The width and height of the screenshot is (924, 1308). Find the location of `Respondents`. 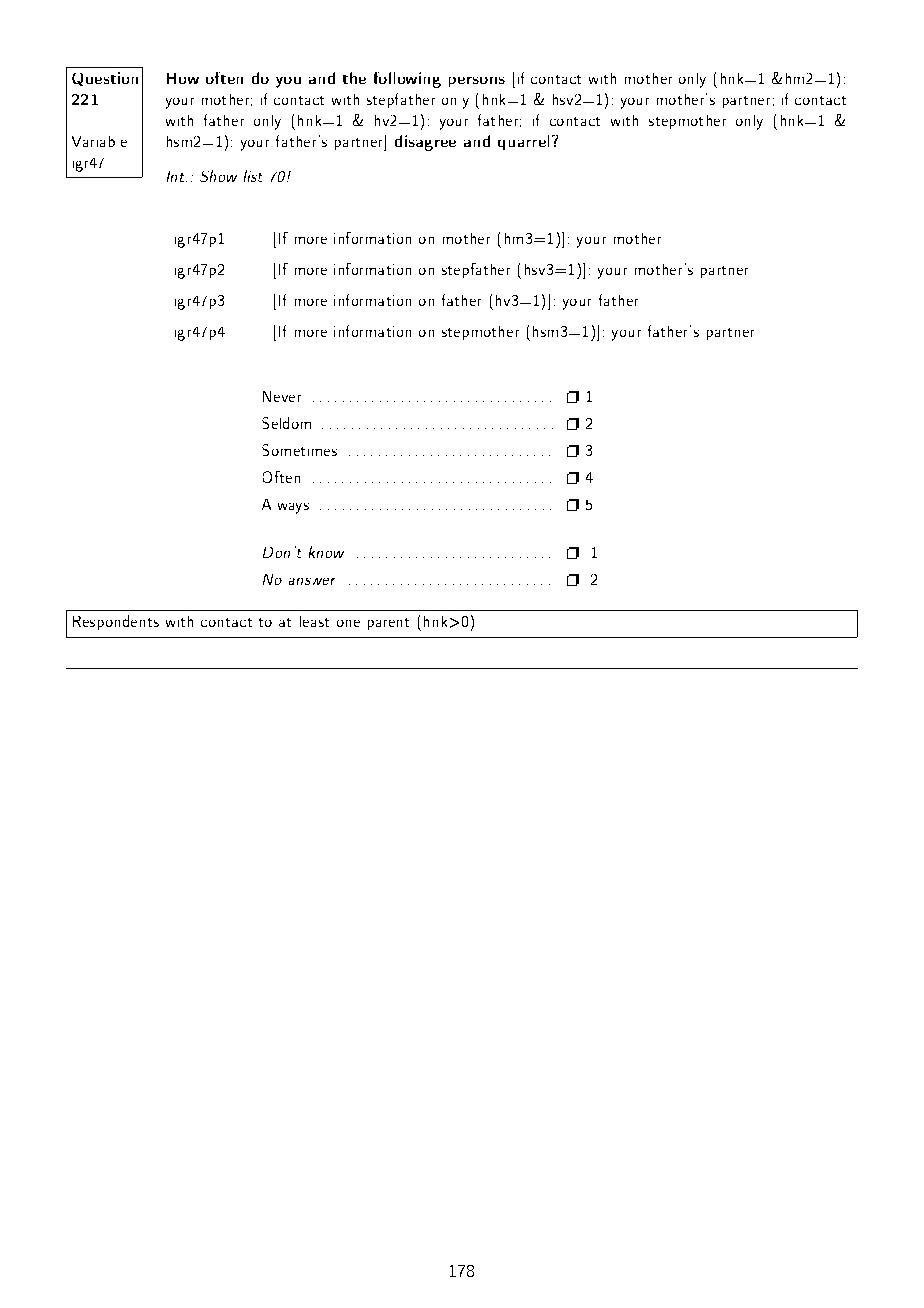

Respondents is located at coordinates (116, 622).
